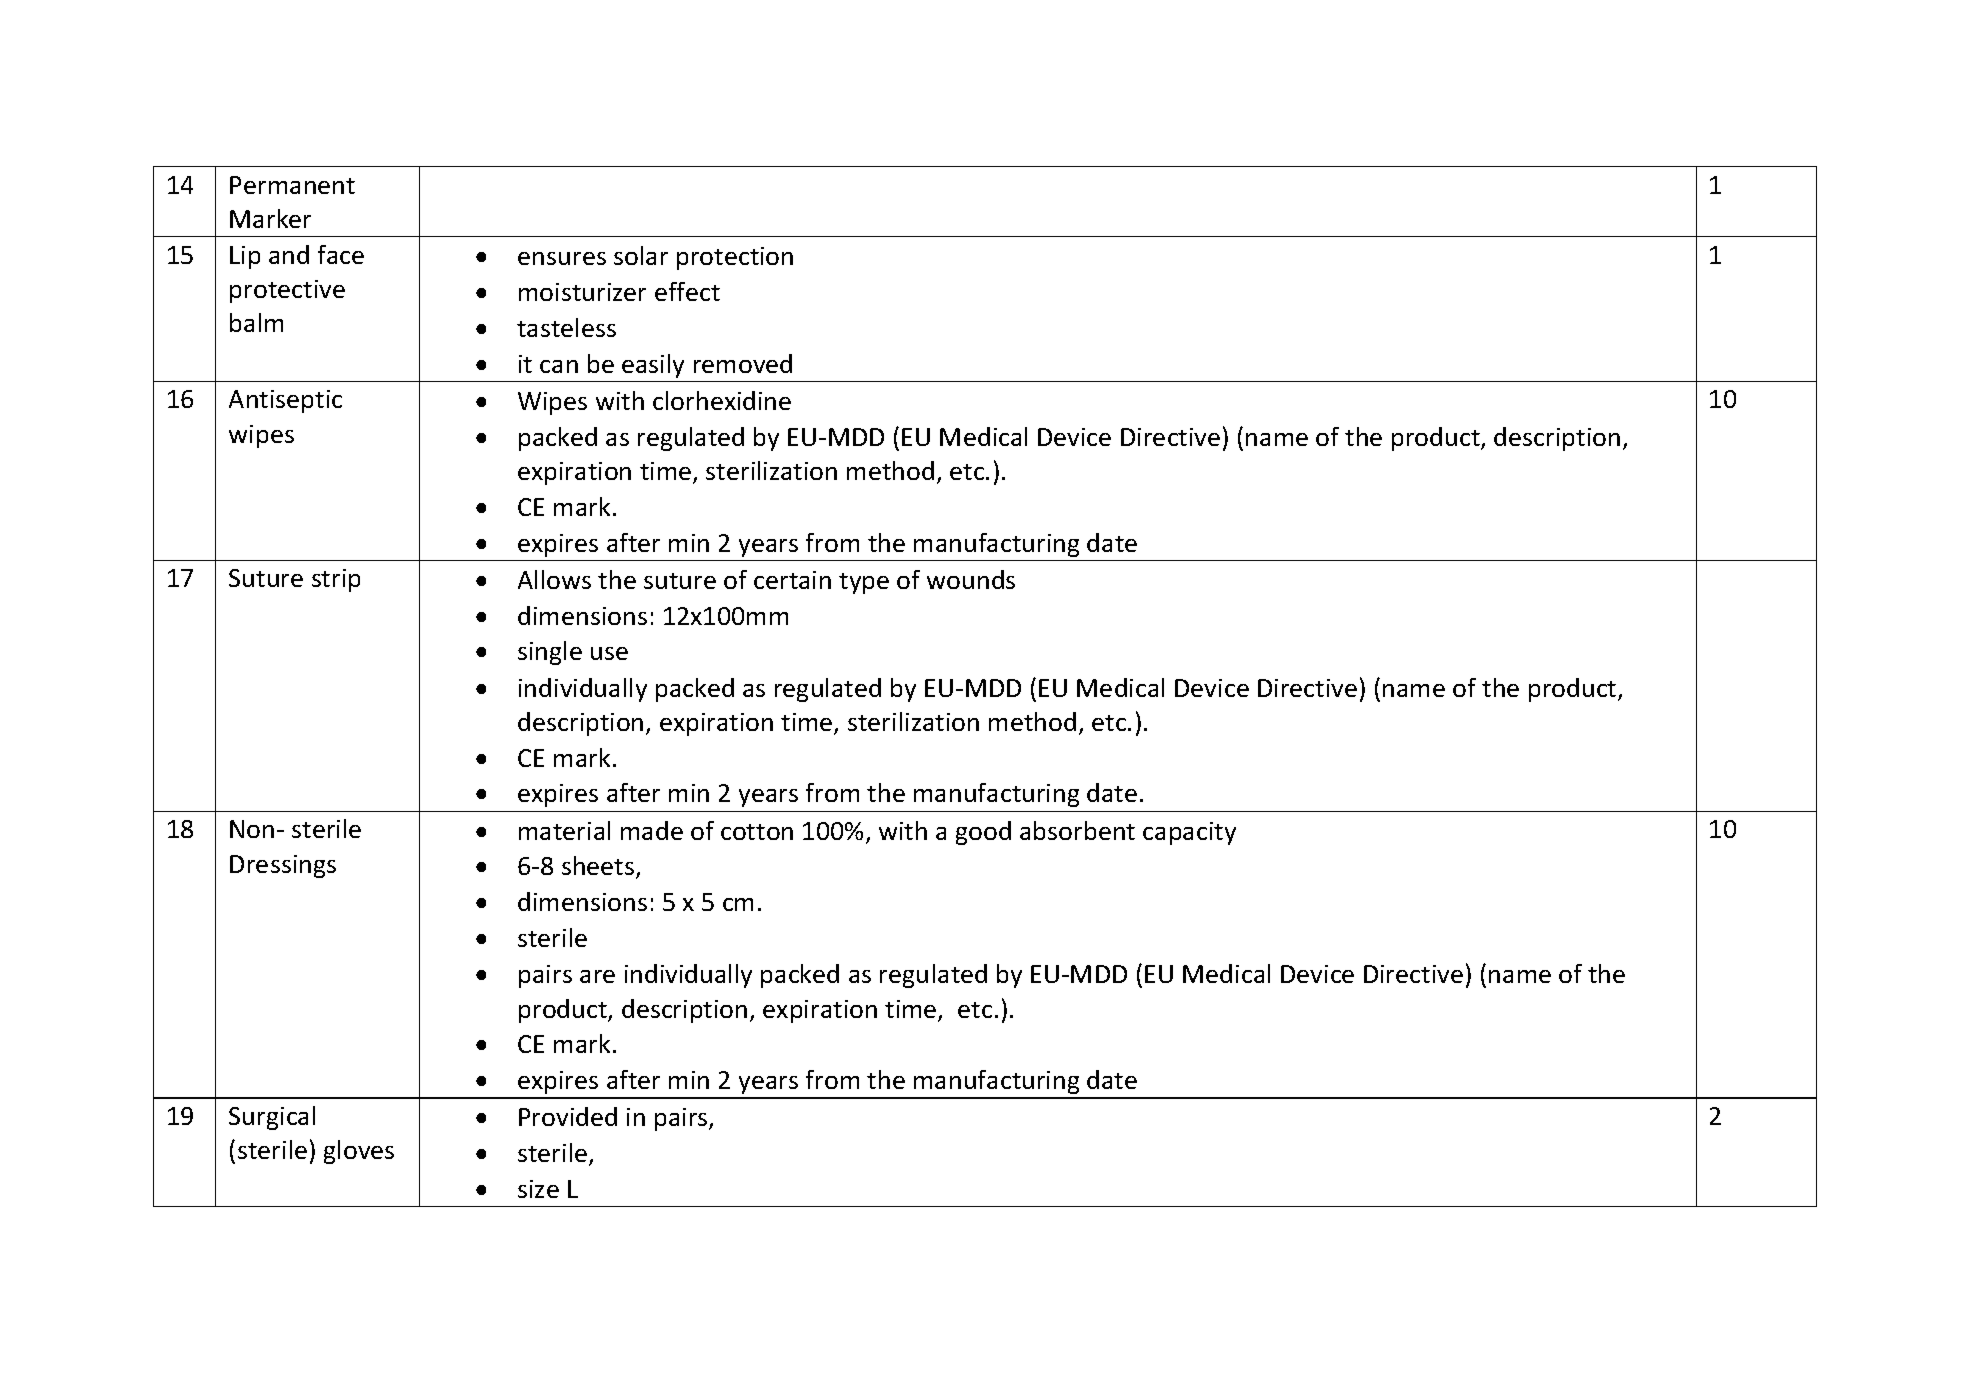 This document has height=1396, width=1976. Describe the element at coordinates (792, 580) in the document. I see `certain` at that location.
